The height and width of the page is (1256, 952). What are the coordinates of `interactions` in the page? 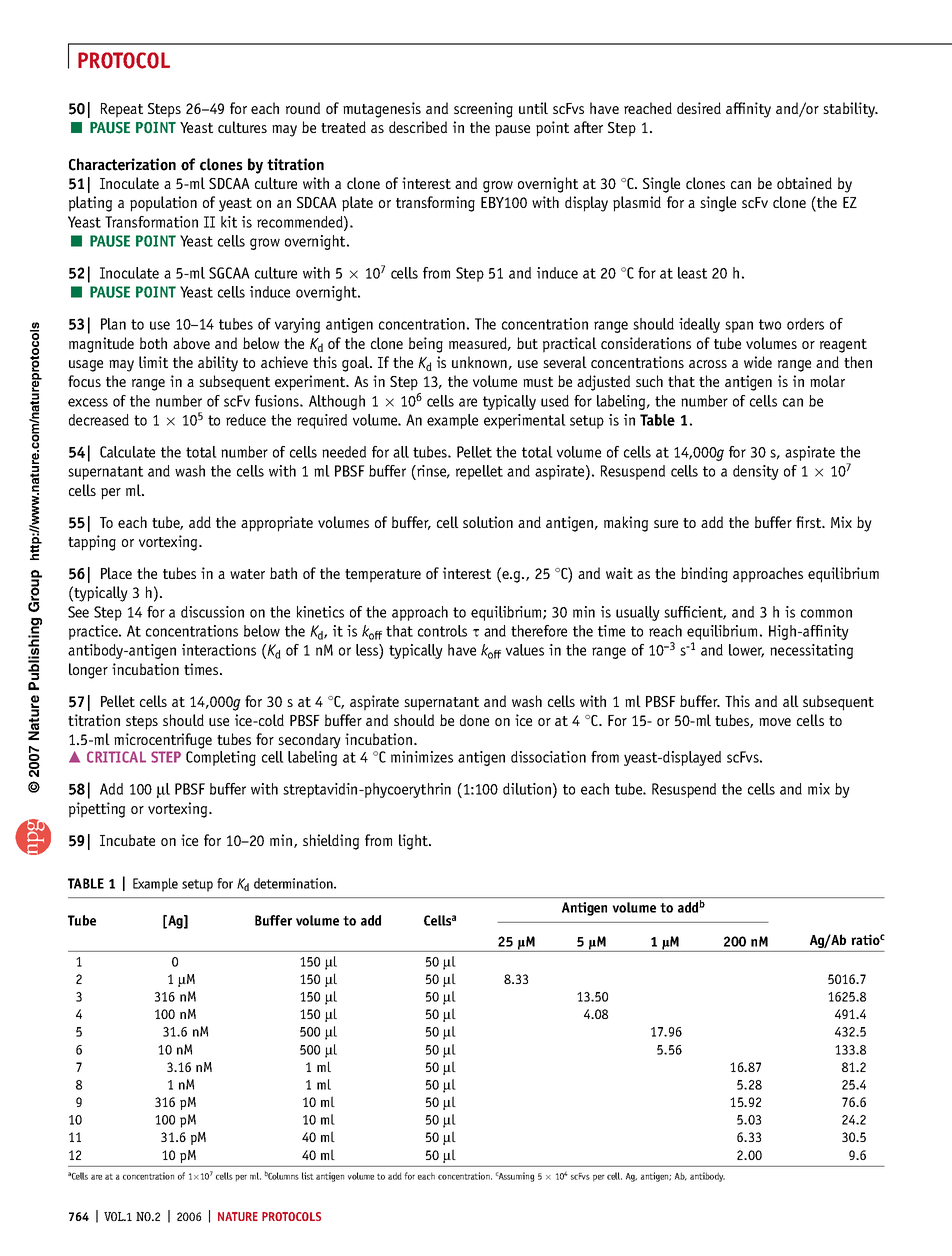 It's located at (219, 650).
